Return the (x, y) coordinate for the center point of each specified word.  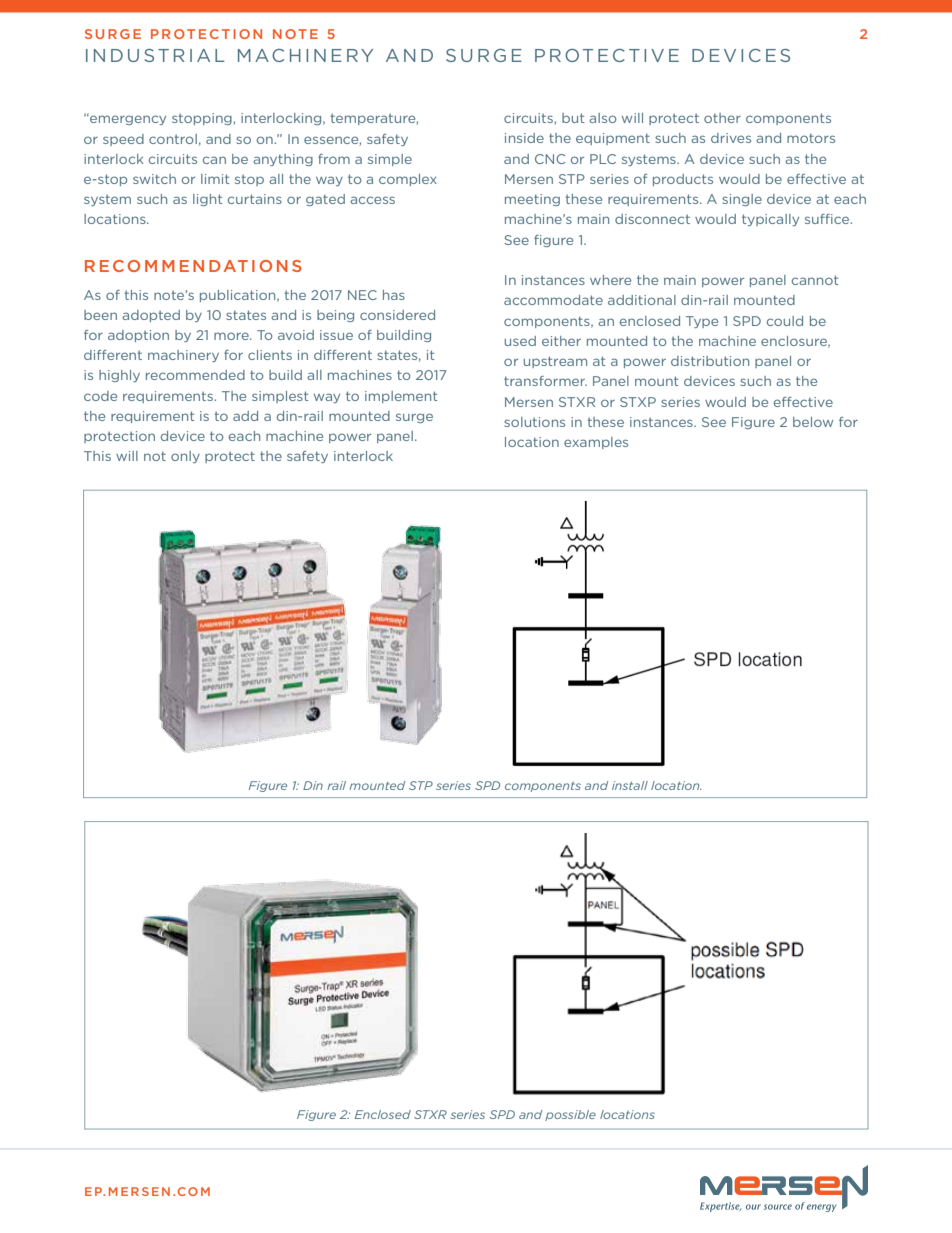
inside (524, 138)
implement (401, 397)
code (100, 396)
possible (570, 1115)
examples (596, 443)
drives (731, 138)
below (813, 422)
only (185, 457)
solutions (534, 422)
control (173, 139)
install (630, 785)
